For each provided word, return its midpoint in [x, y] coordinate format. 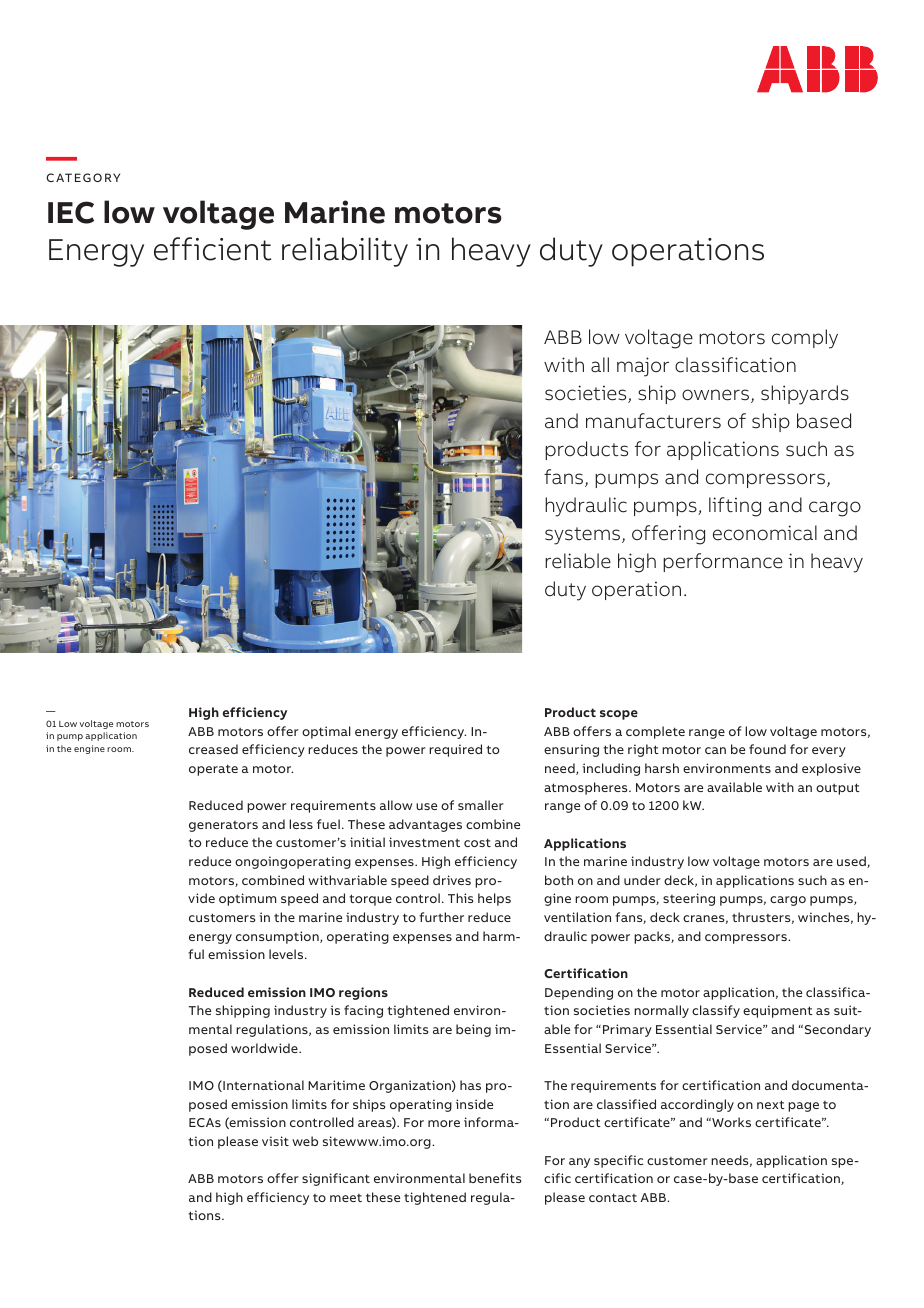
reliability [345, 252]
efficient [212, 249]
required [455, 750]
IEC [71, 212]
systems [584, 536]
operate [213, 770]
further [441, 917]
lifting [735, 507]
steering [689, 899]
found [767, 749]
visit [275, 1141]
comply [805, 339]
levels [287, 954]
